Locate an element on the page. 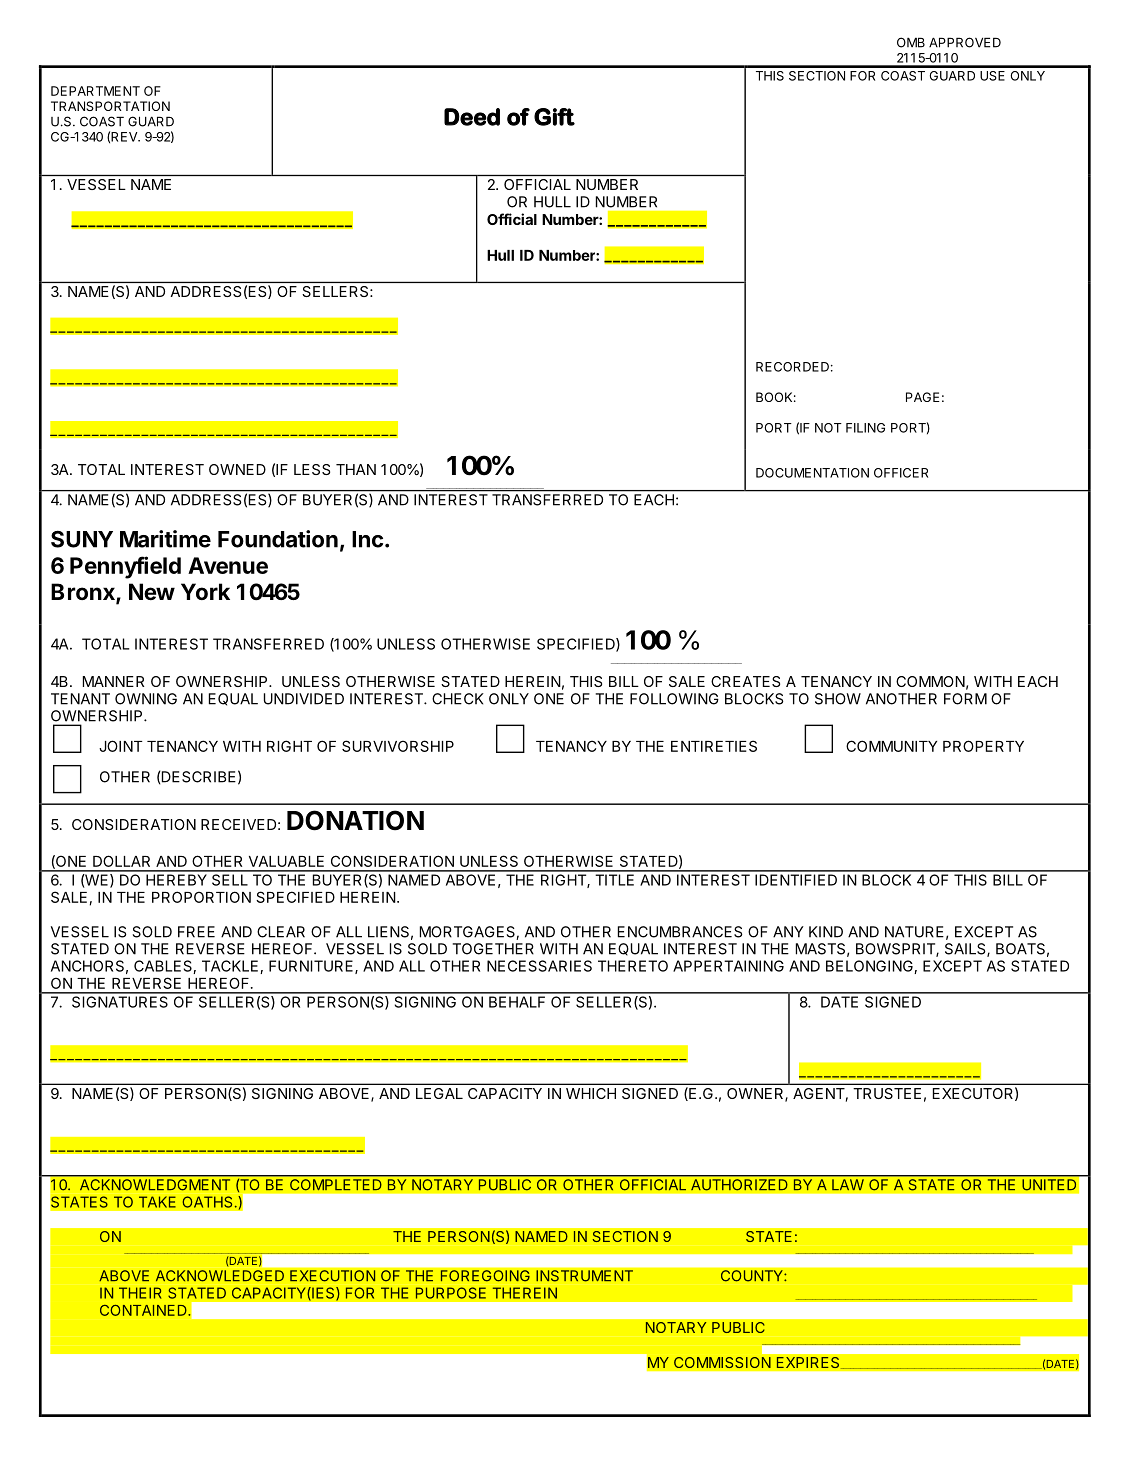 This document has width=1141, height=1477. PAGE is located at coordinates (923, 397).
